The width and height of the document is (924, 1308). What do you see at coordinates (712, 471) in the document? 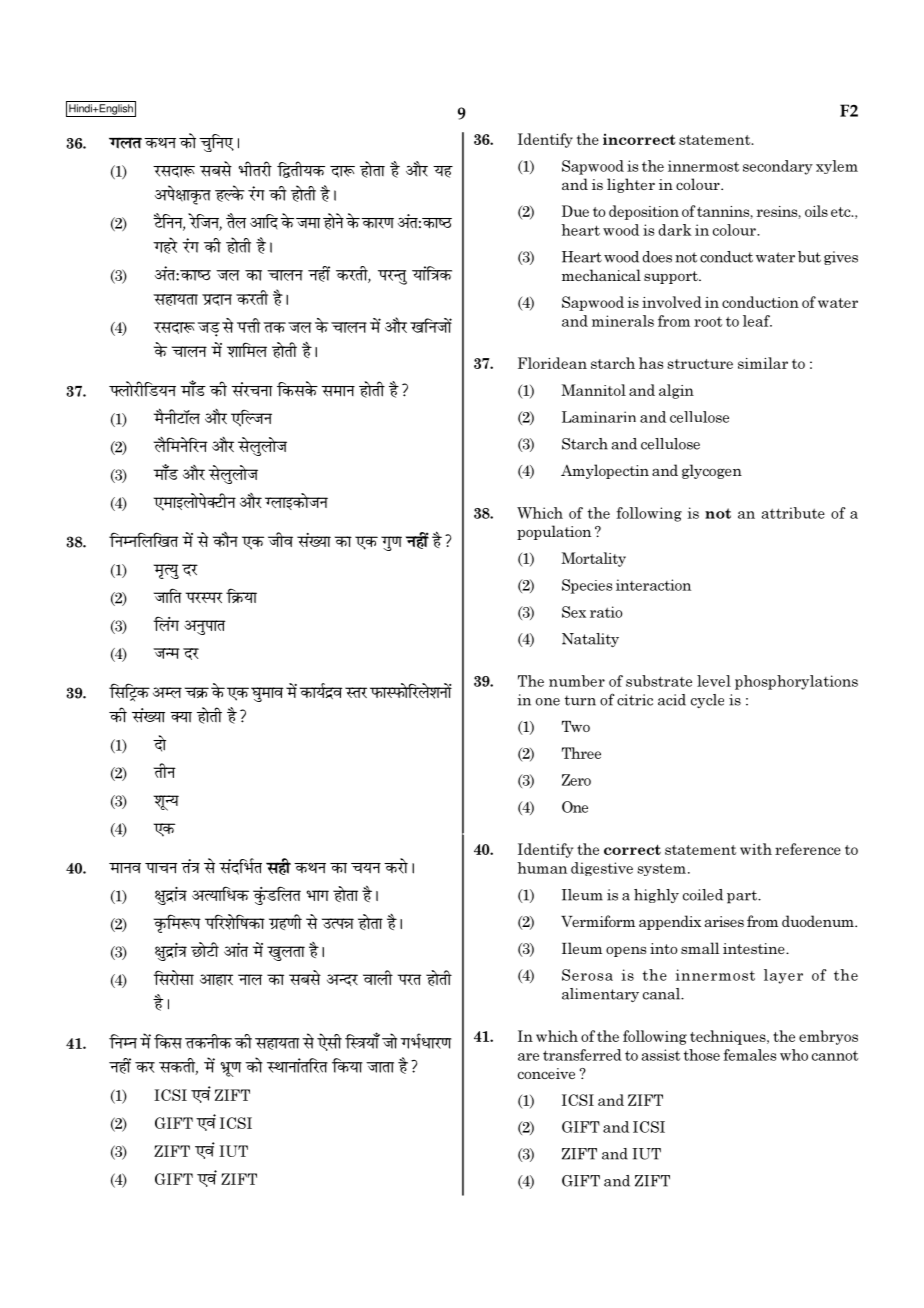
I see `glycogen` at bounding box center [712, 471].
